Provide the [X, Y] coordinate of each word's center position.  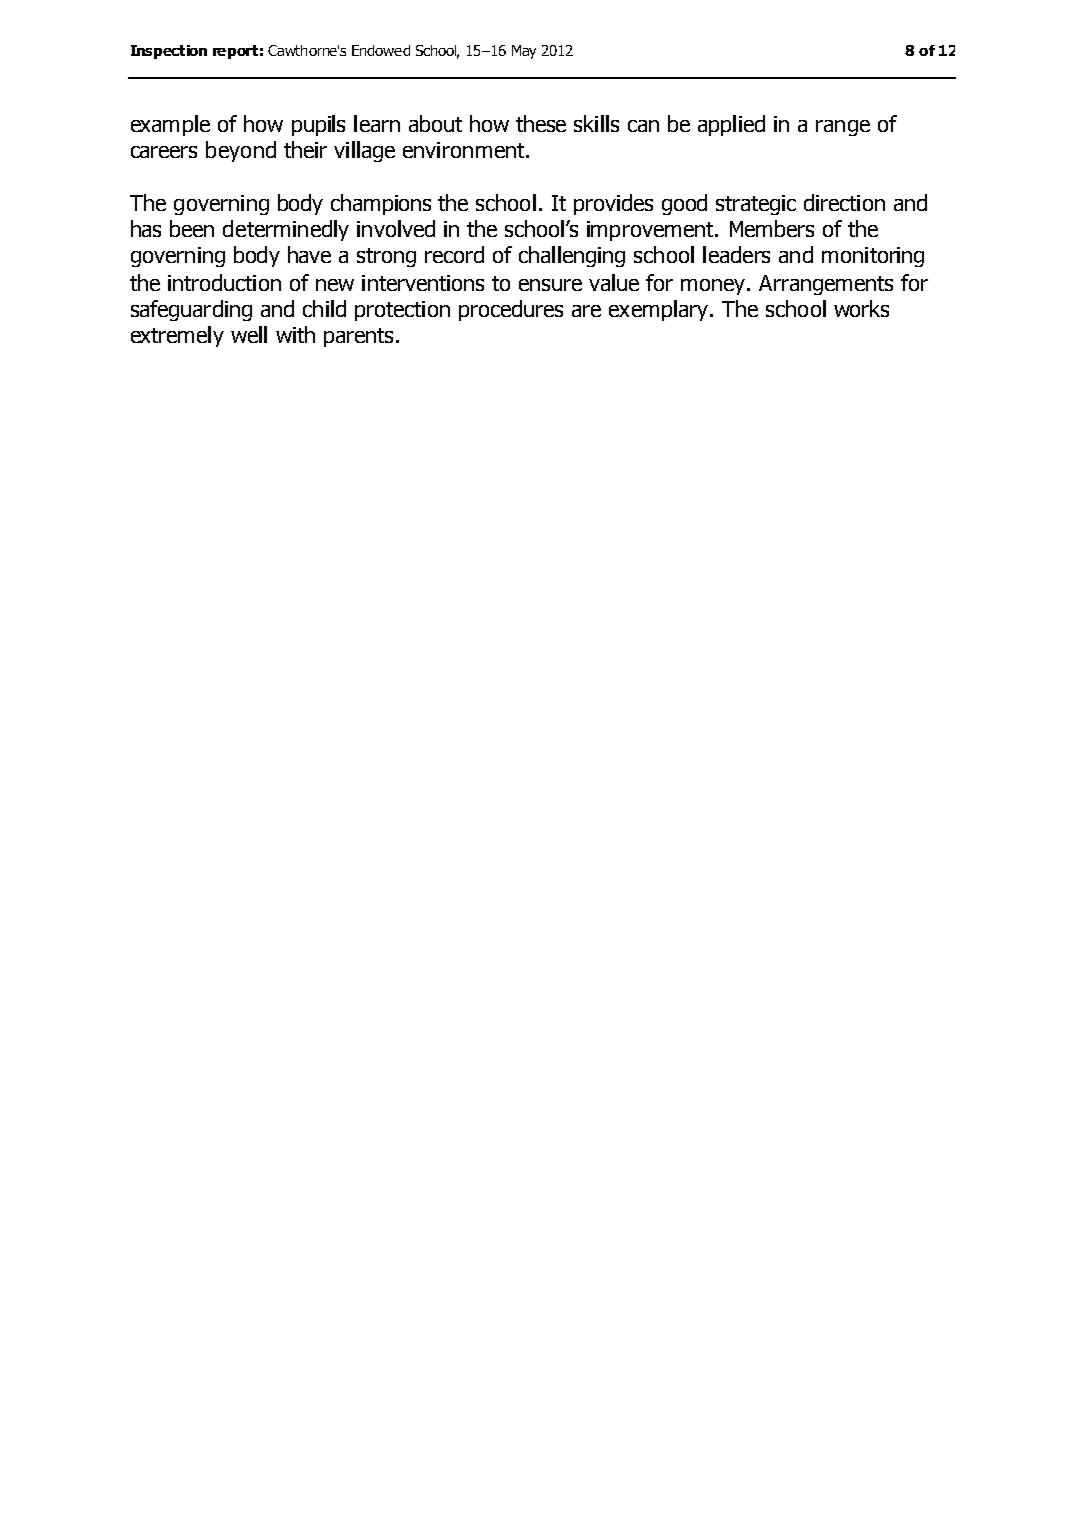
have [309, 254]
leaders [736, 254]
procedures [511, 310]
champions [381, 204]
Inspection [169, 52]
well [249, 334]
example [170, 125]
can [643, 126]
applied [731, 125]
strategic [756, 205]
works [861, 308]
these [541, 123]
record [454, 254]
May [524, 52]
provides [613, 204]
